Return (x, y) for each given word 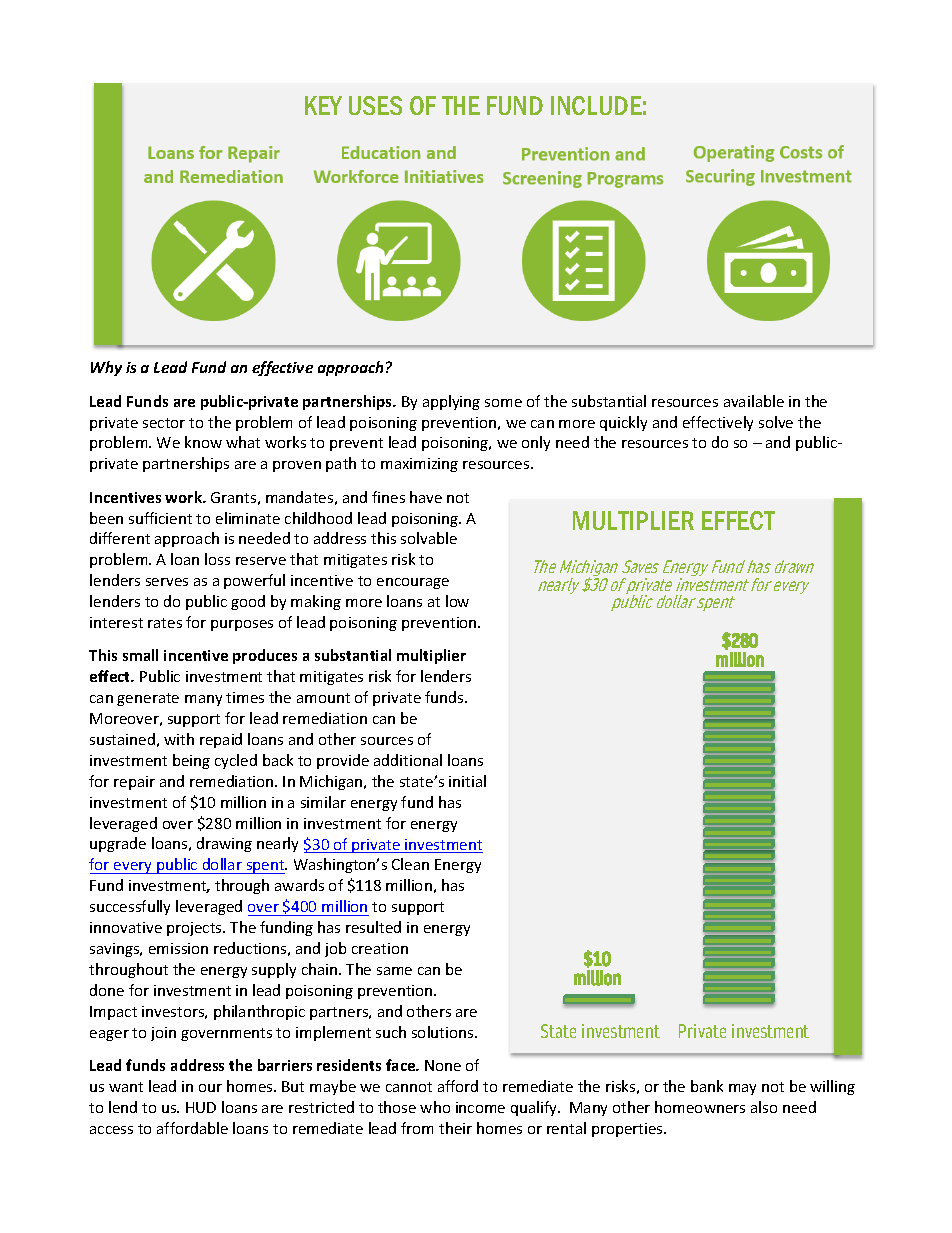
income (480, 1107)
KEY (323, 105)
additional (408, 760)
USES (375, 105)
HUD (201, 1107)
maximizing (419, 465)
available (754, 401)
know (203, 442)
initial (467, 781)
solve (776, 422)
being (191, 761)
